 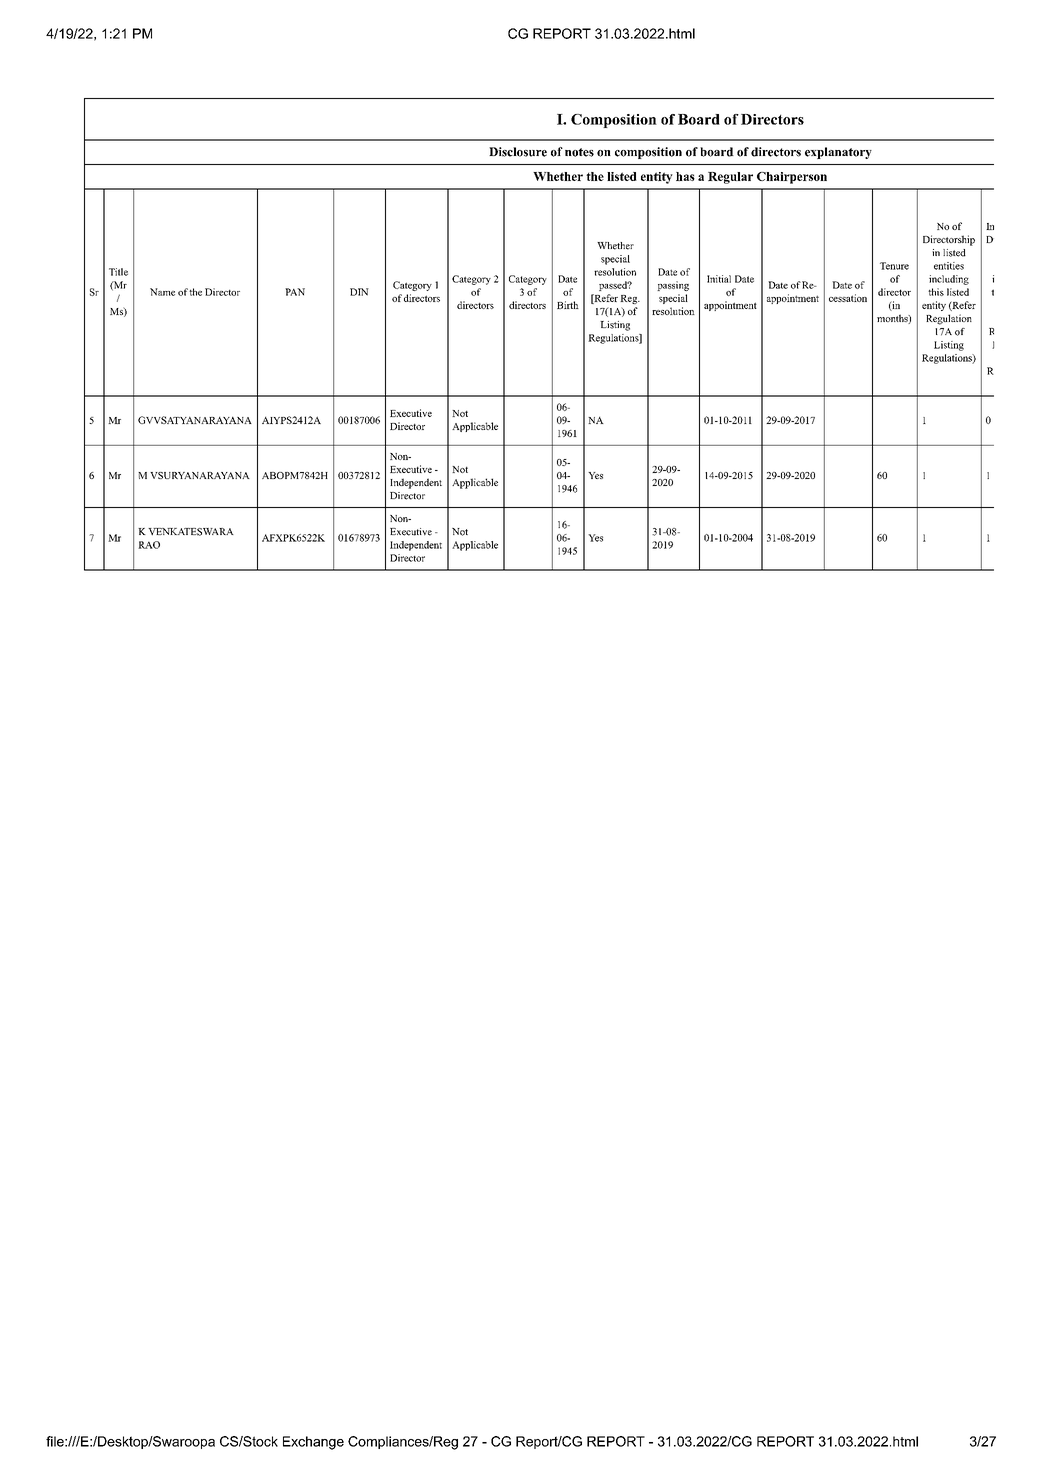 I want to click on Disclosure, so click(x=518, y=152).
